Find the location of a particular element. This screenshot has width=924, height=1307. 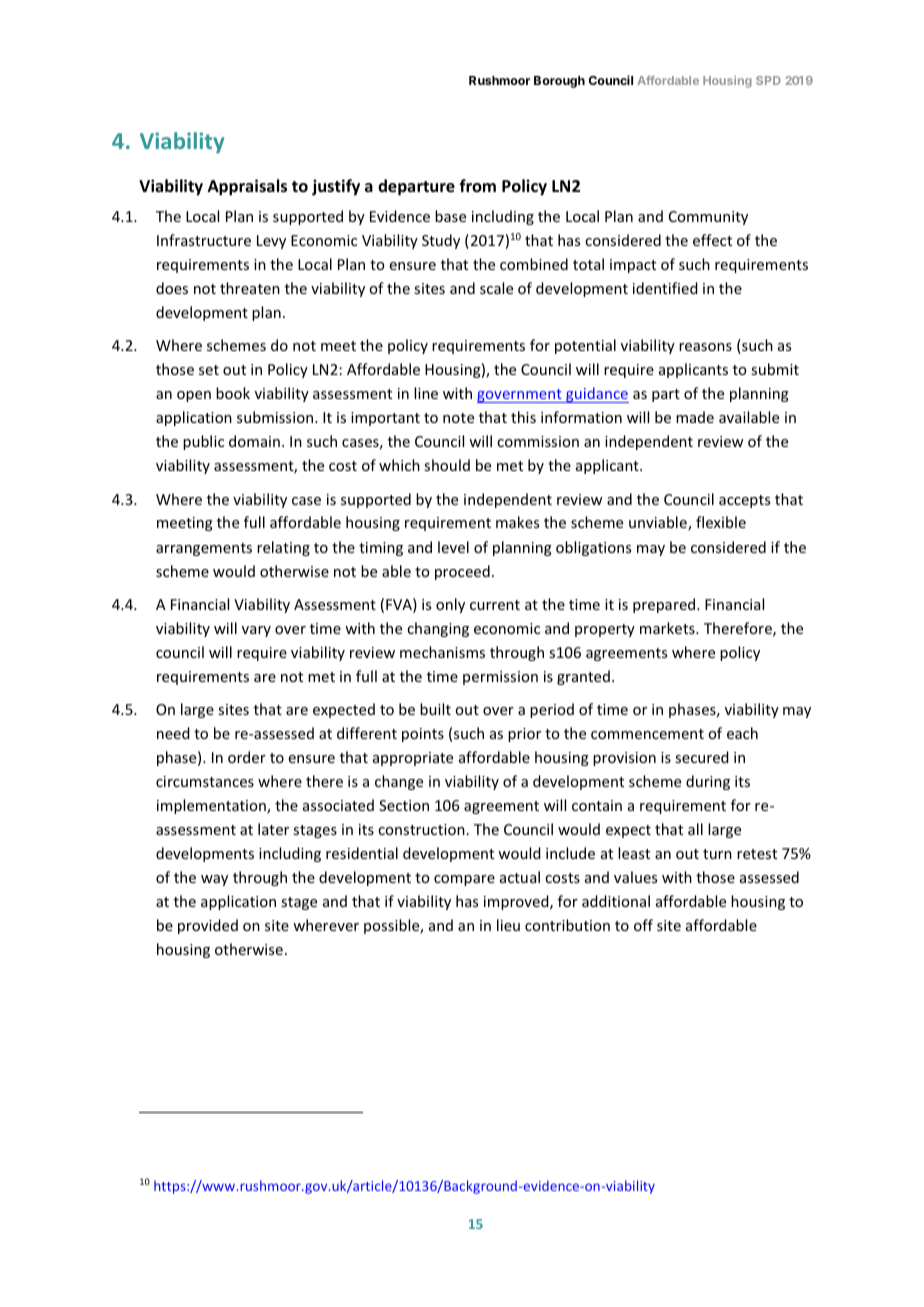

way is located at coordinates (214, 880).
